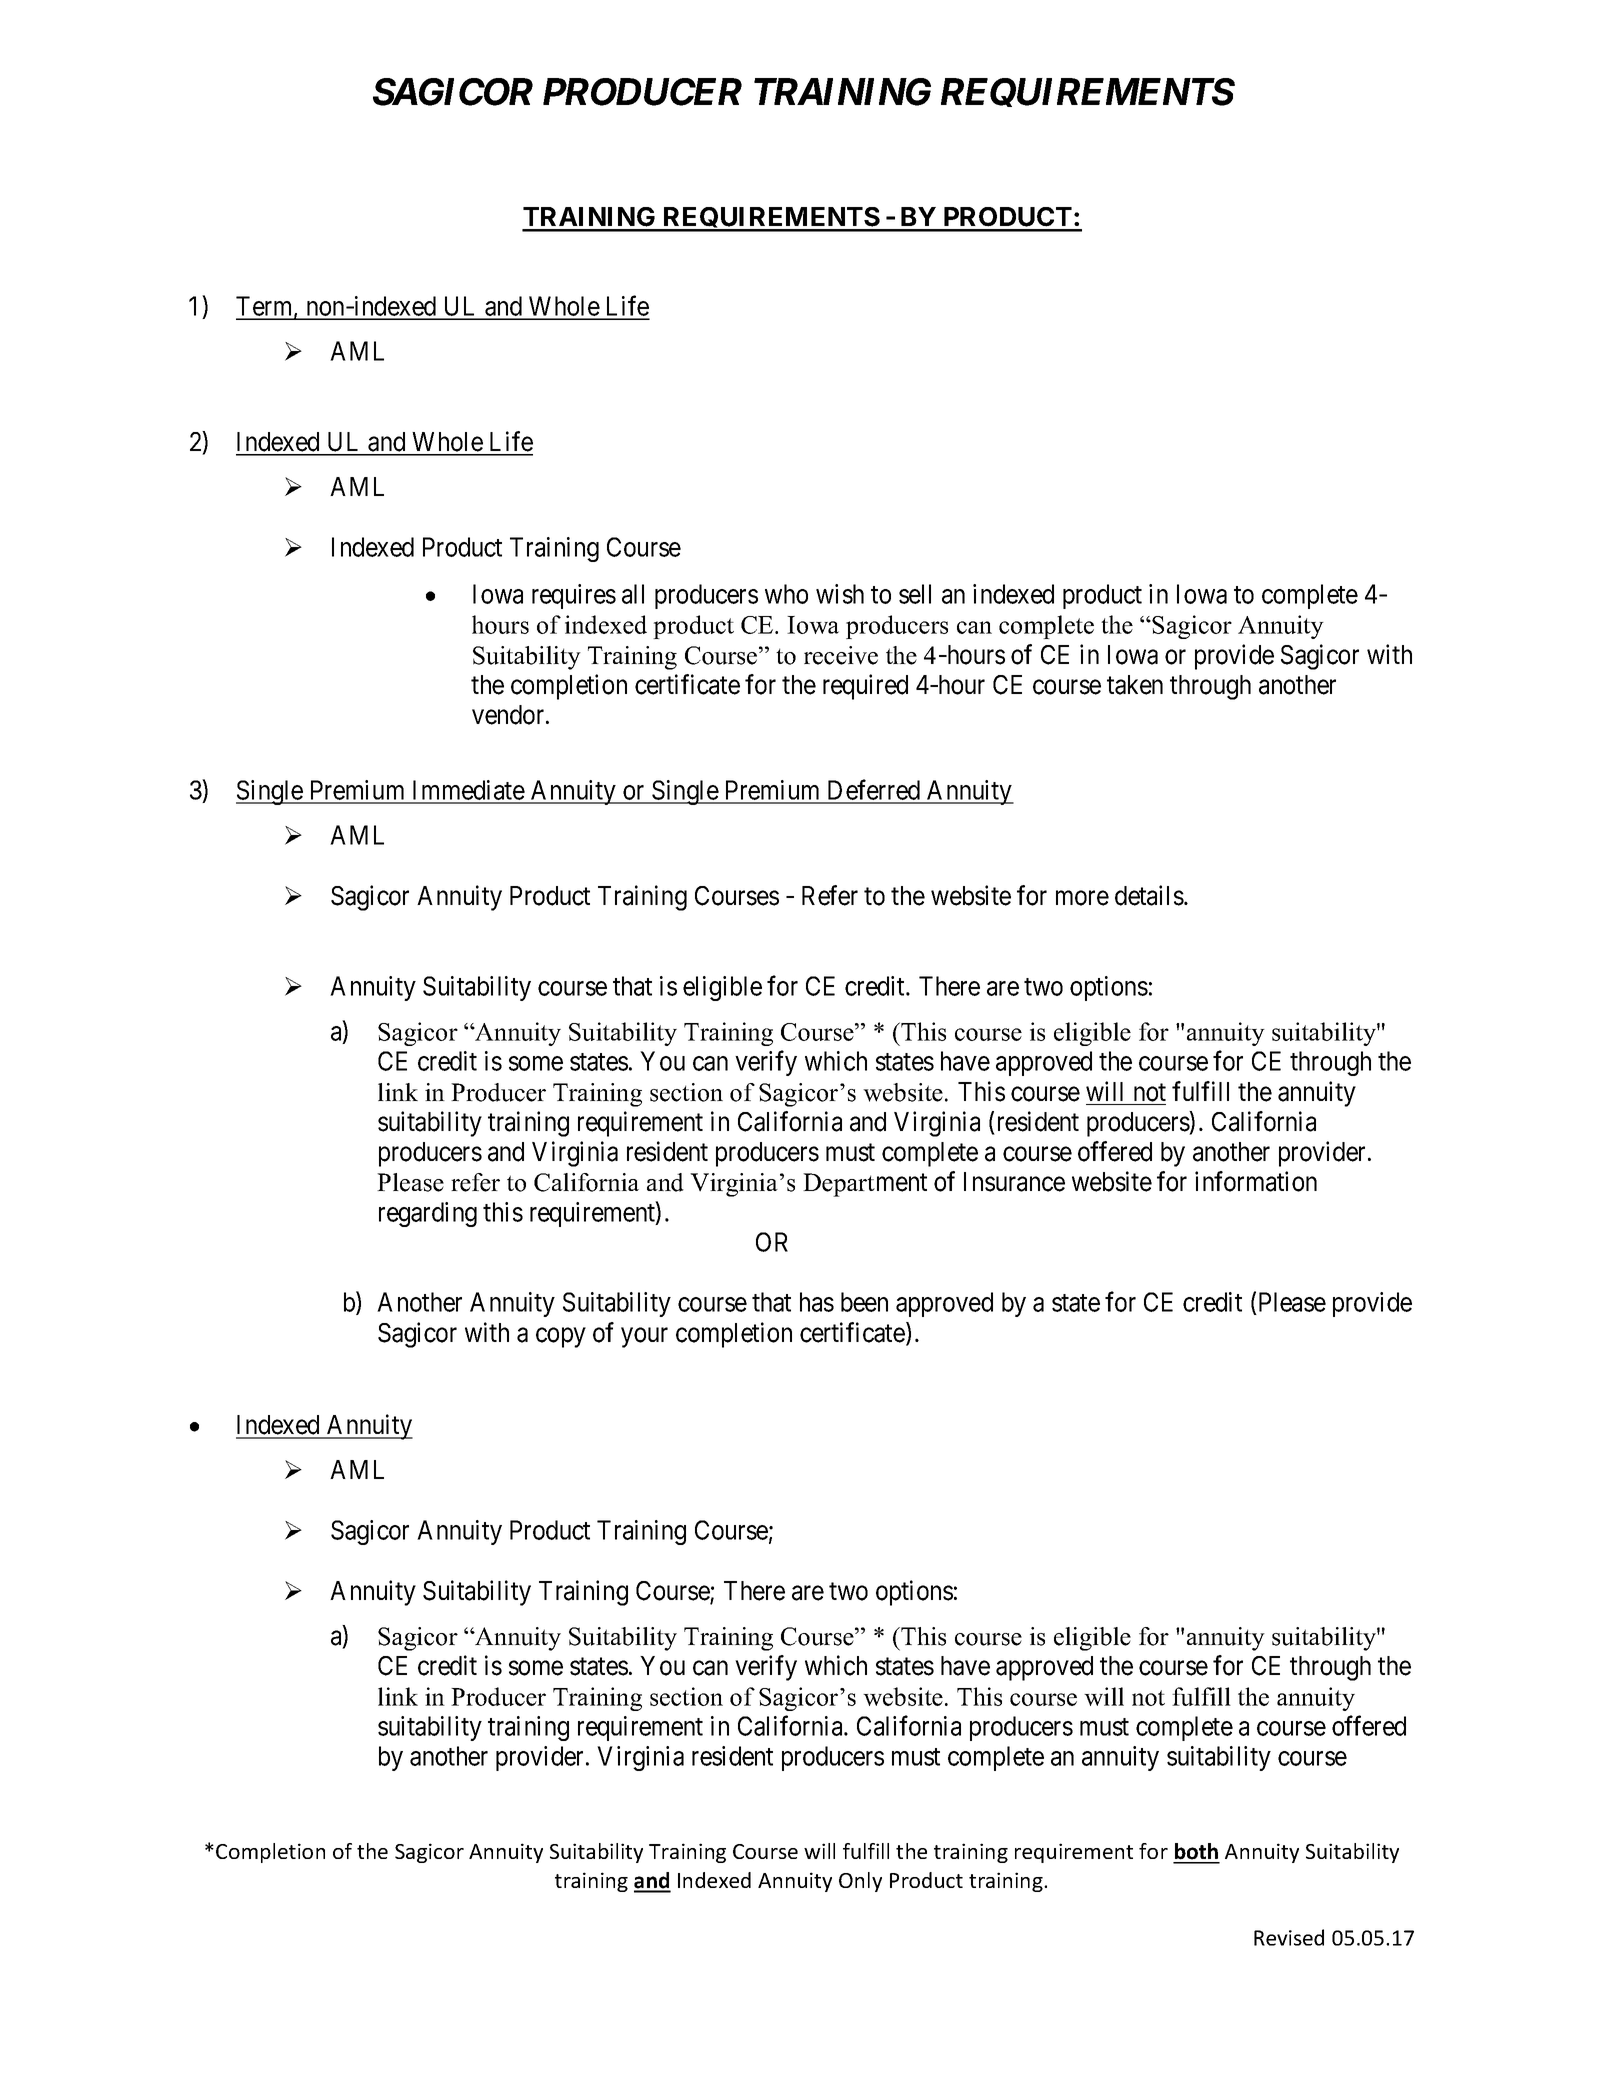 The image size is (1604, 2075). I want to click on taken, so click(1135, 685).
